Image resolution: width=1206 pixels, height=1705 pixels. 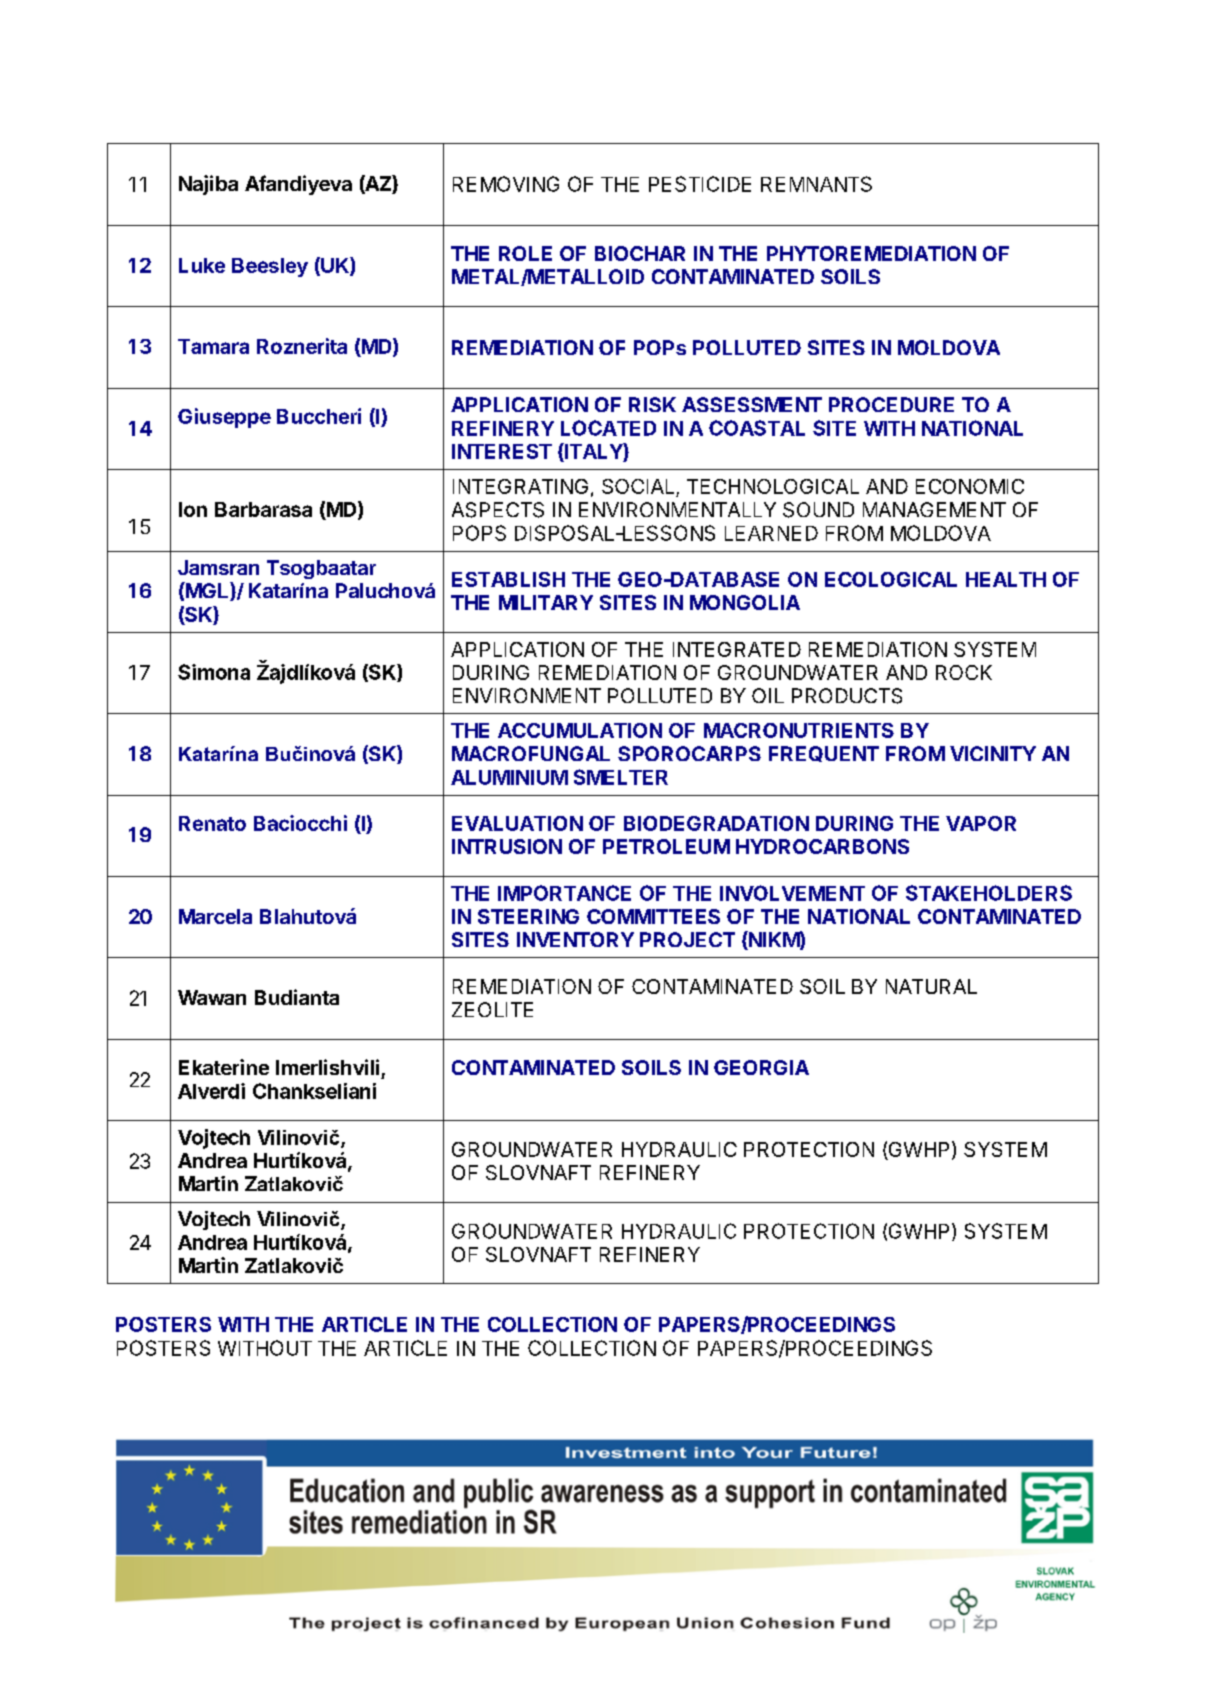 I want to click on GEORGIA, so click(x=761, y=1067).
